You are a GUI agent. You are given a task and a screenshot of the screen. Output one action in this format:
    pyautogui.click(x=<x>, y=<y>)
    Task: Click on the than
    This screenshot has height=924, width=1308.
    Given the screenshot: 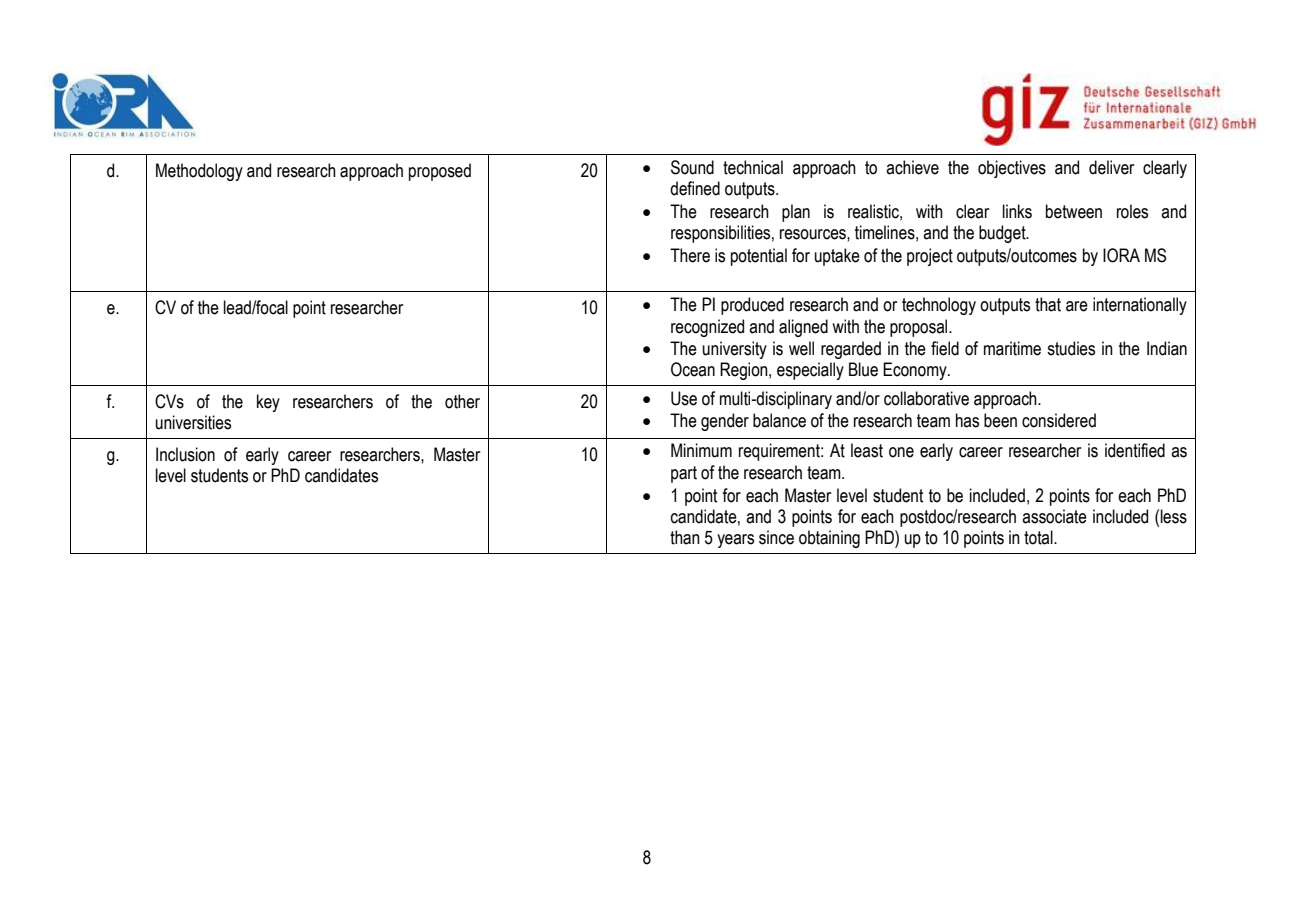 What is the action you would take?
    pyautogui.click(x=685, y=537)
